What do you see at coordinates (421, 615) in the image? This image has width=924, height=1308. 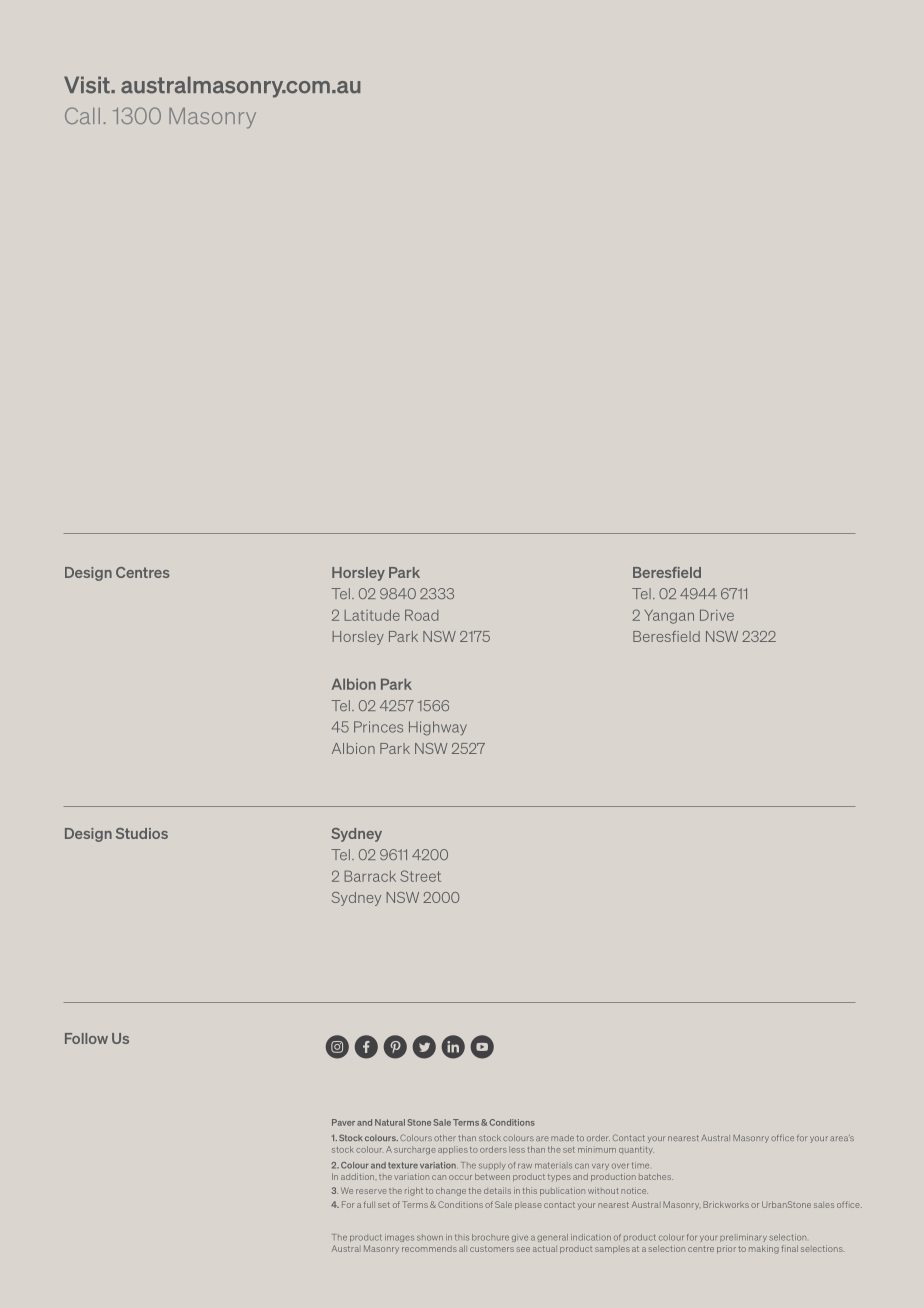 I see `Road` at bounding box center [421, 615].
